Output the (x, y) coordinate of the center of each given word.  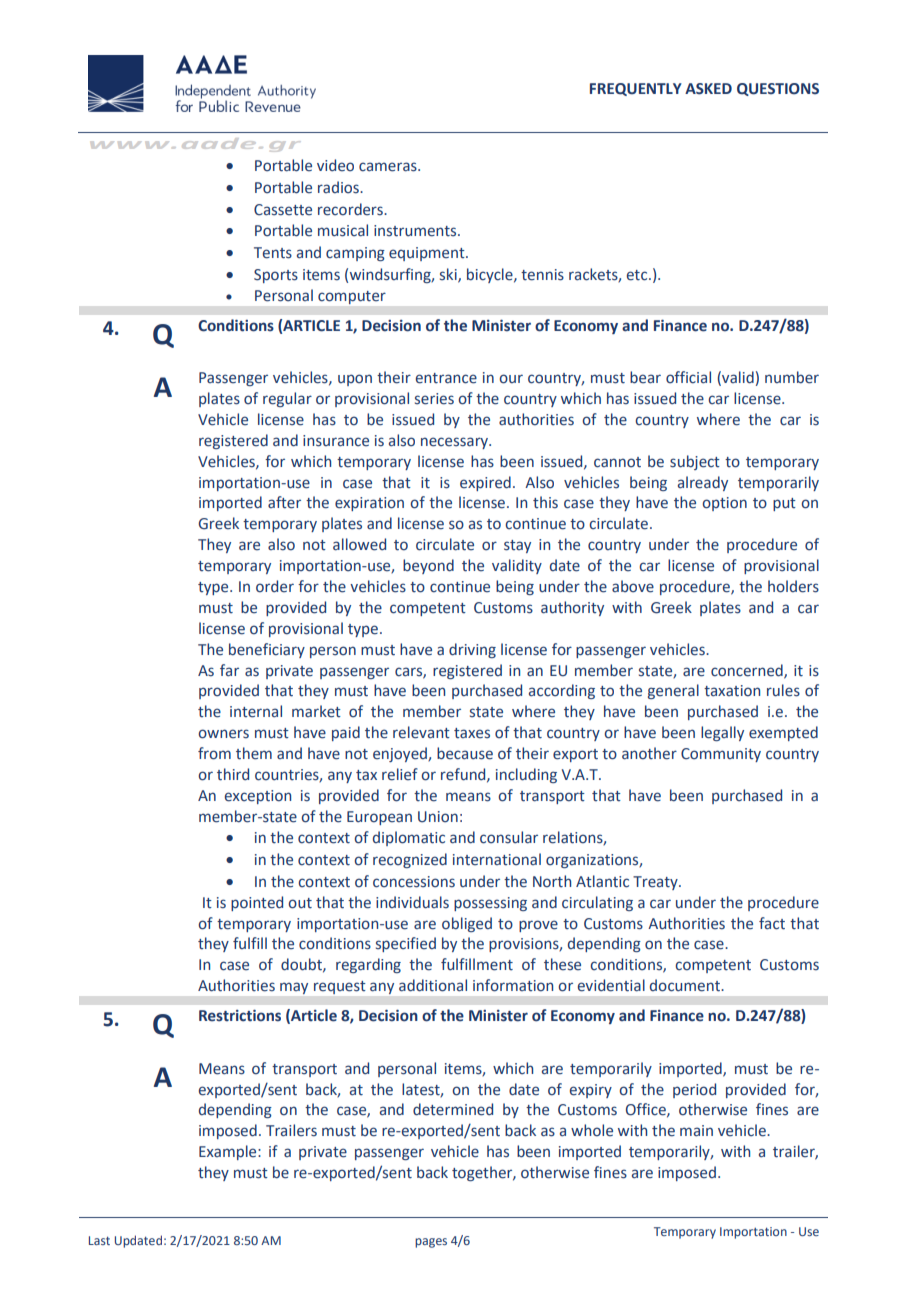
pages (431, 1243)
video (335, 165)
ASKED (708, 89)
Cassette (283, 210)
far (229, 670)
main (696, 1131)
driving (472, 650)
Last (99, 1240)
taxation (732, 691)
